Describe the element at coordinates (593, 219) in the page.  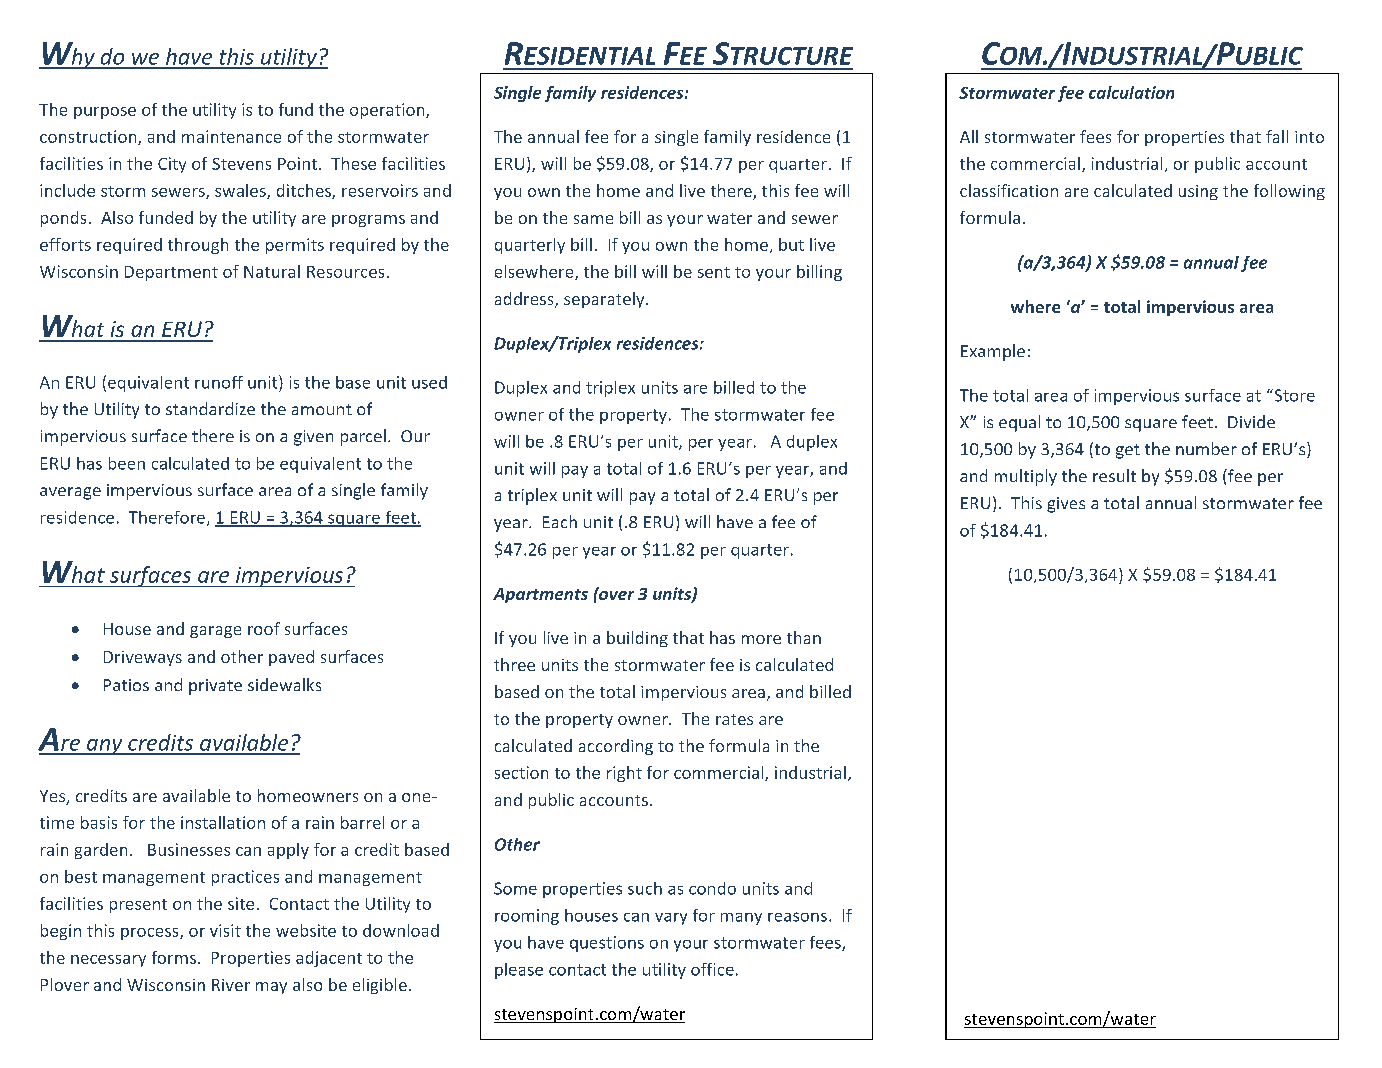
I see `same` at that location.
